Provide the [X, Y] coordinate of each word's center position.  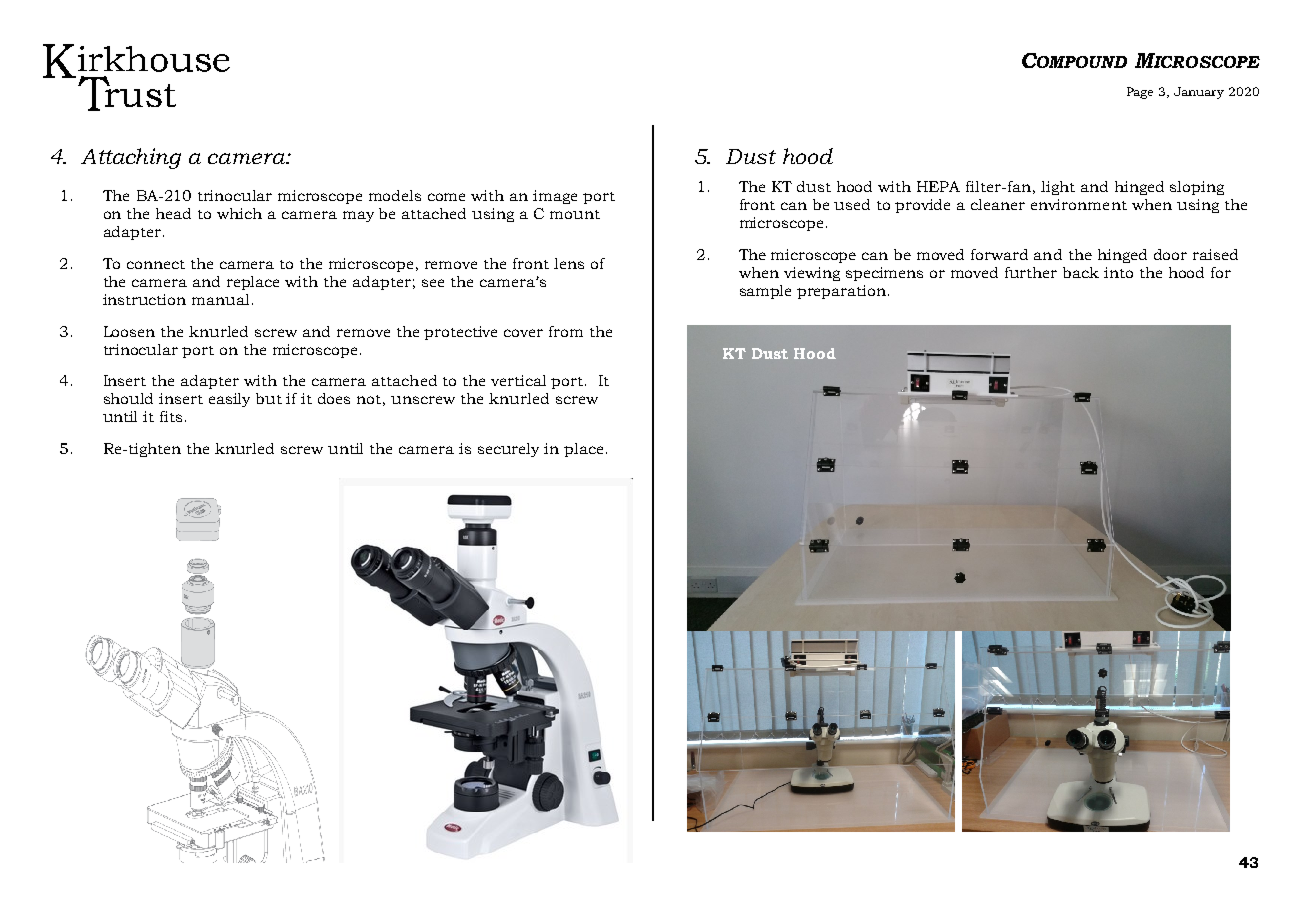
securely [508, 450]
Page [1140, 93]
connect [156, 264]
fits [171, 416]
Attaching [131, 158]
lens [569, 263]
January [1199, 93]
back [1081, 272]
